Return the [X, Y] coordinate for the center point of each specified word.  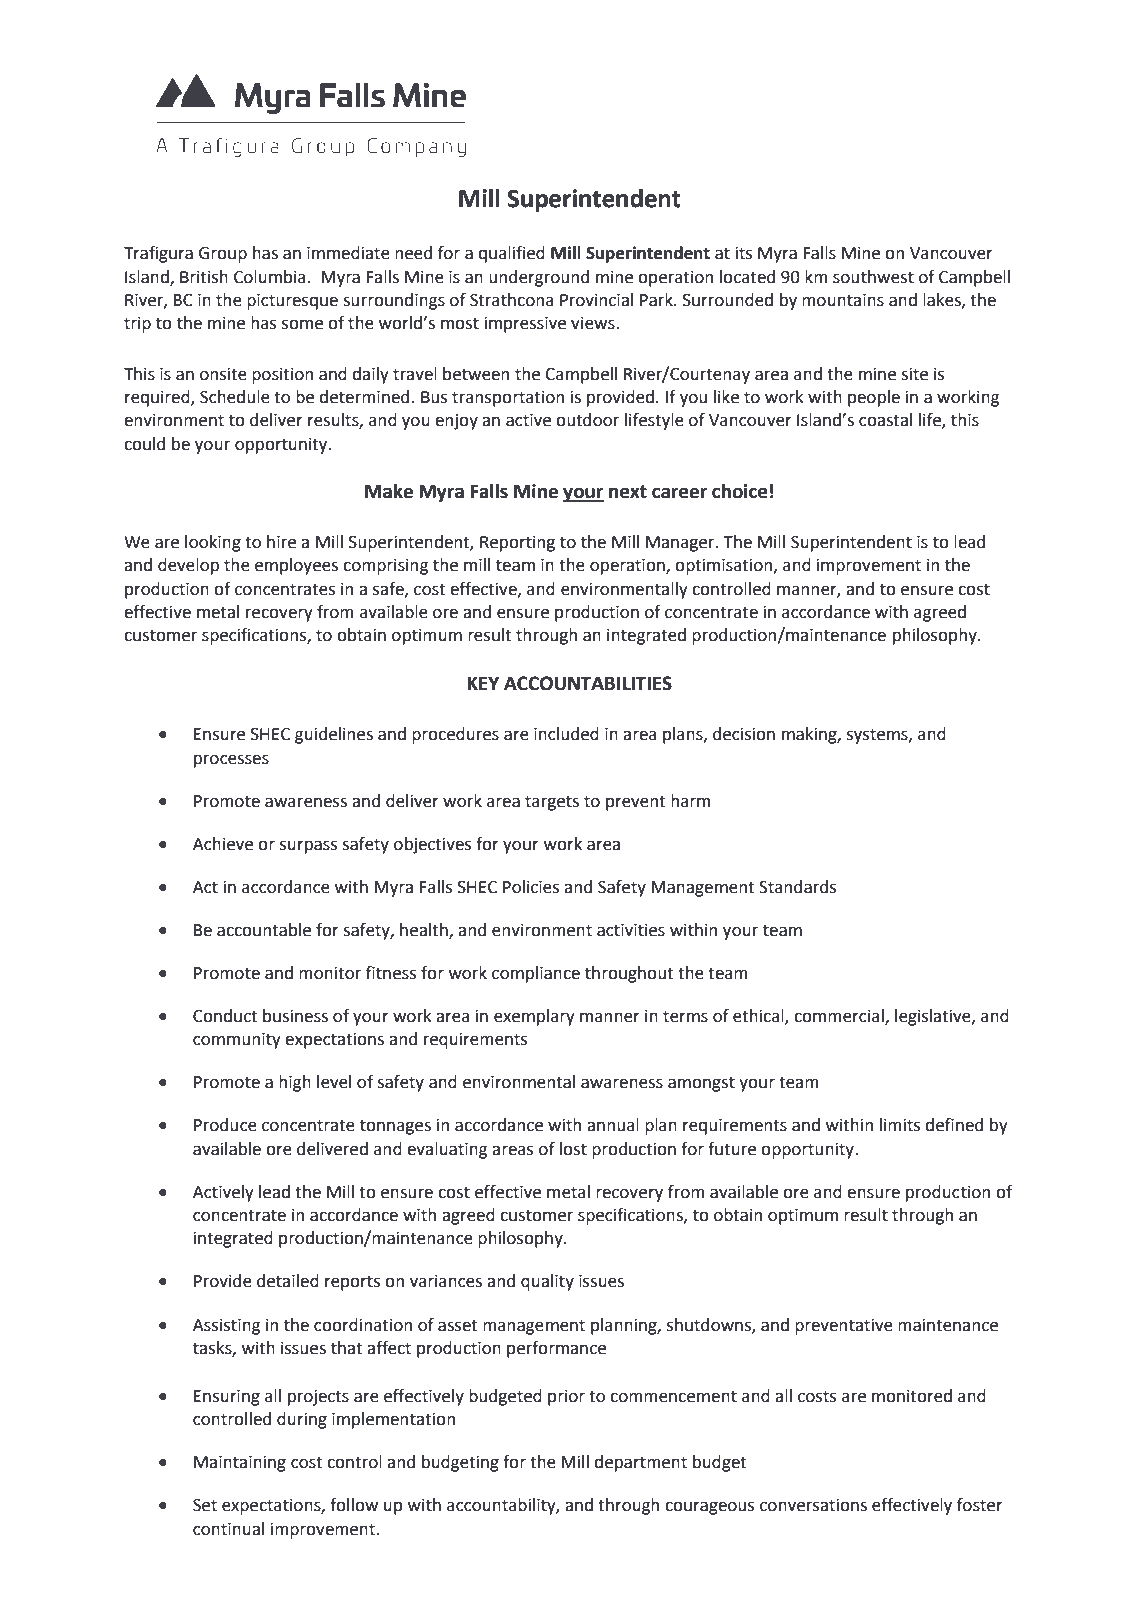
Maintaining [240, 1464]
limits [900, 1125]
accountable [264, 930]
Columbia [270, 277]
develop [188, 566]
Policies [531, 887]
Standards [797, 887]
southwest [873, 277]
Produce [225, 1125]
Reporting [517, 544]
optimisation [725, 567]
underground [539, 278]
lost [573, 1149]
